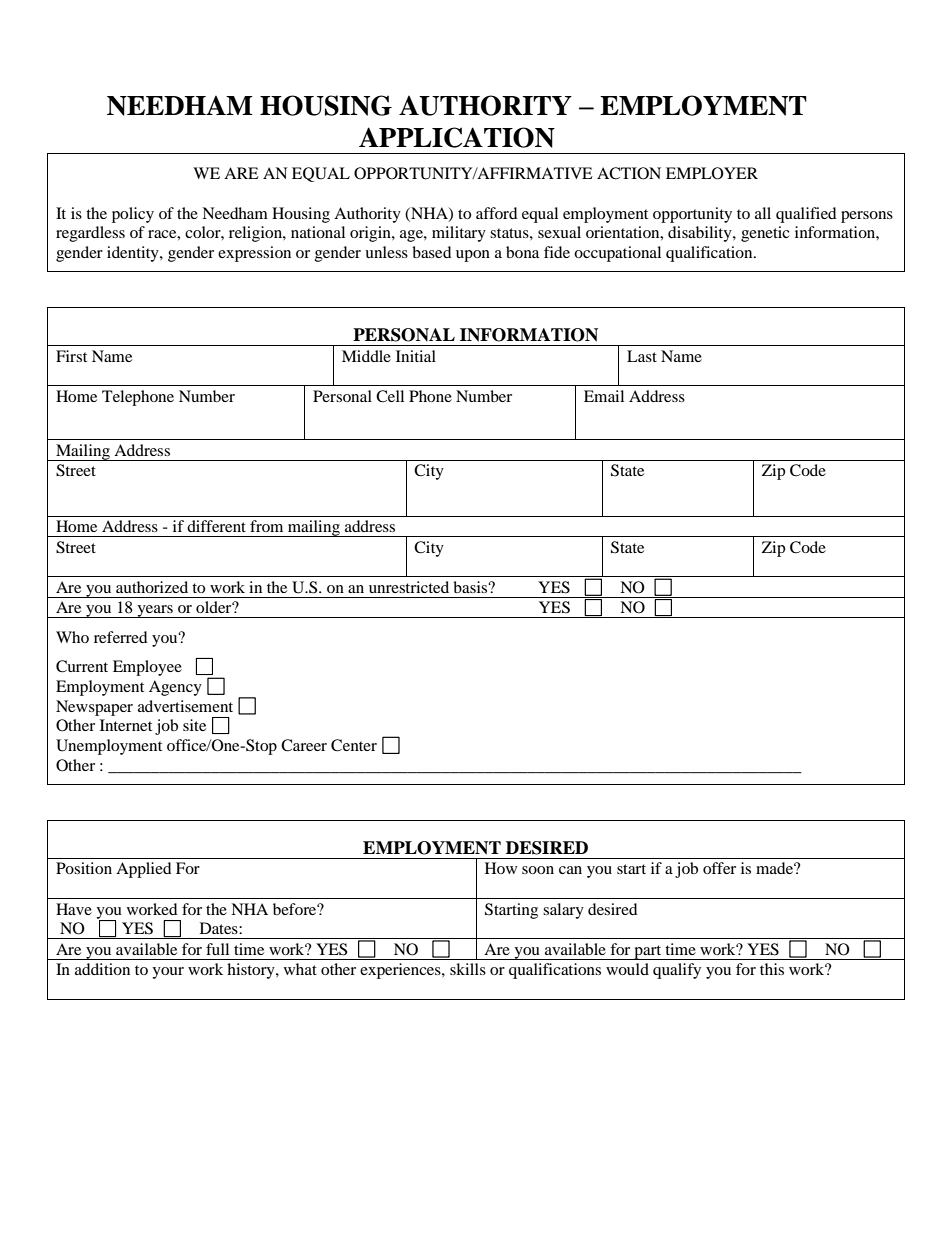  I want to click on Email, so click(604, 396).
